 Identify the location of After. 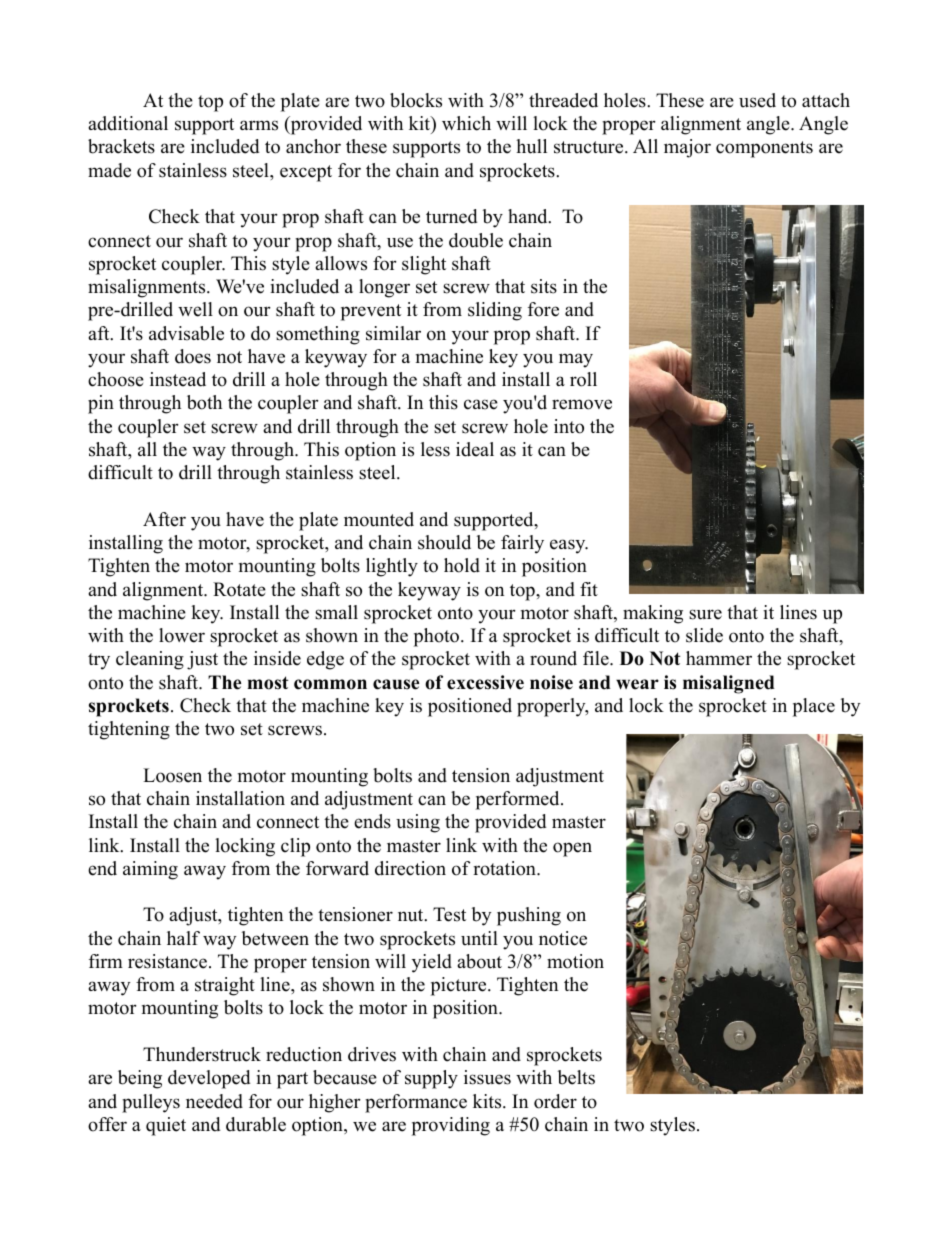
(164, 519).
